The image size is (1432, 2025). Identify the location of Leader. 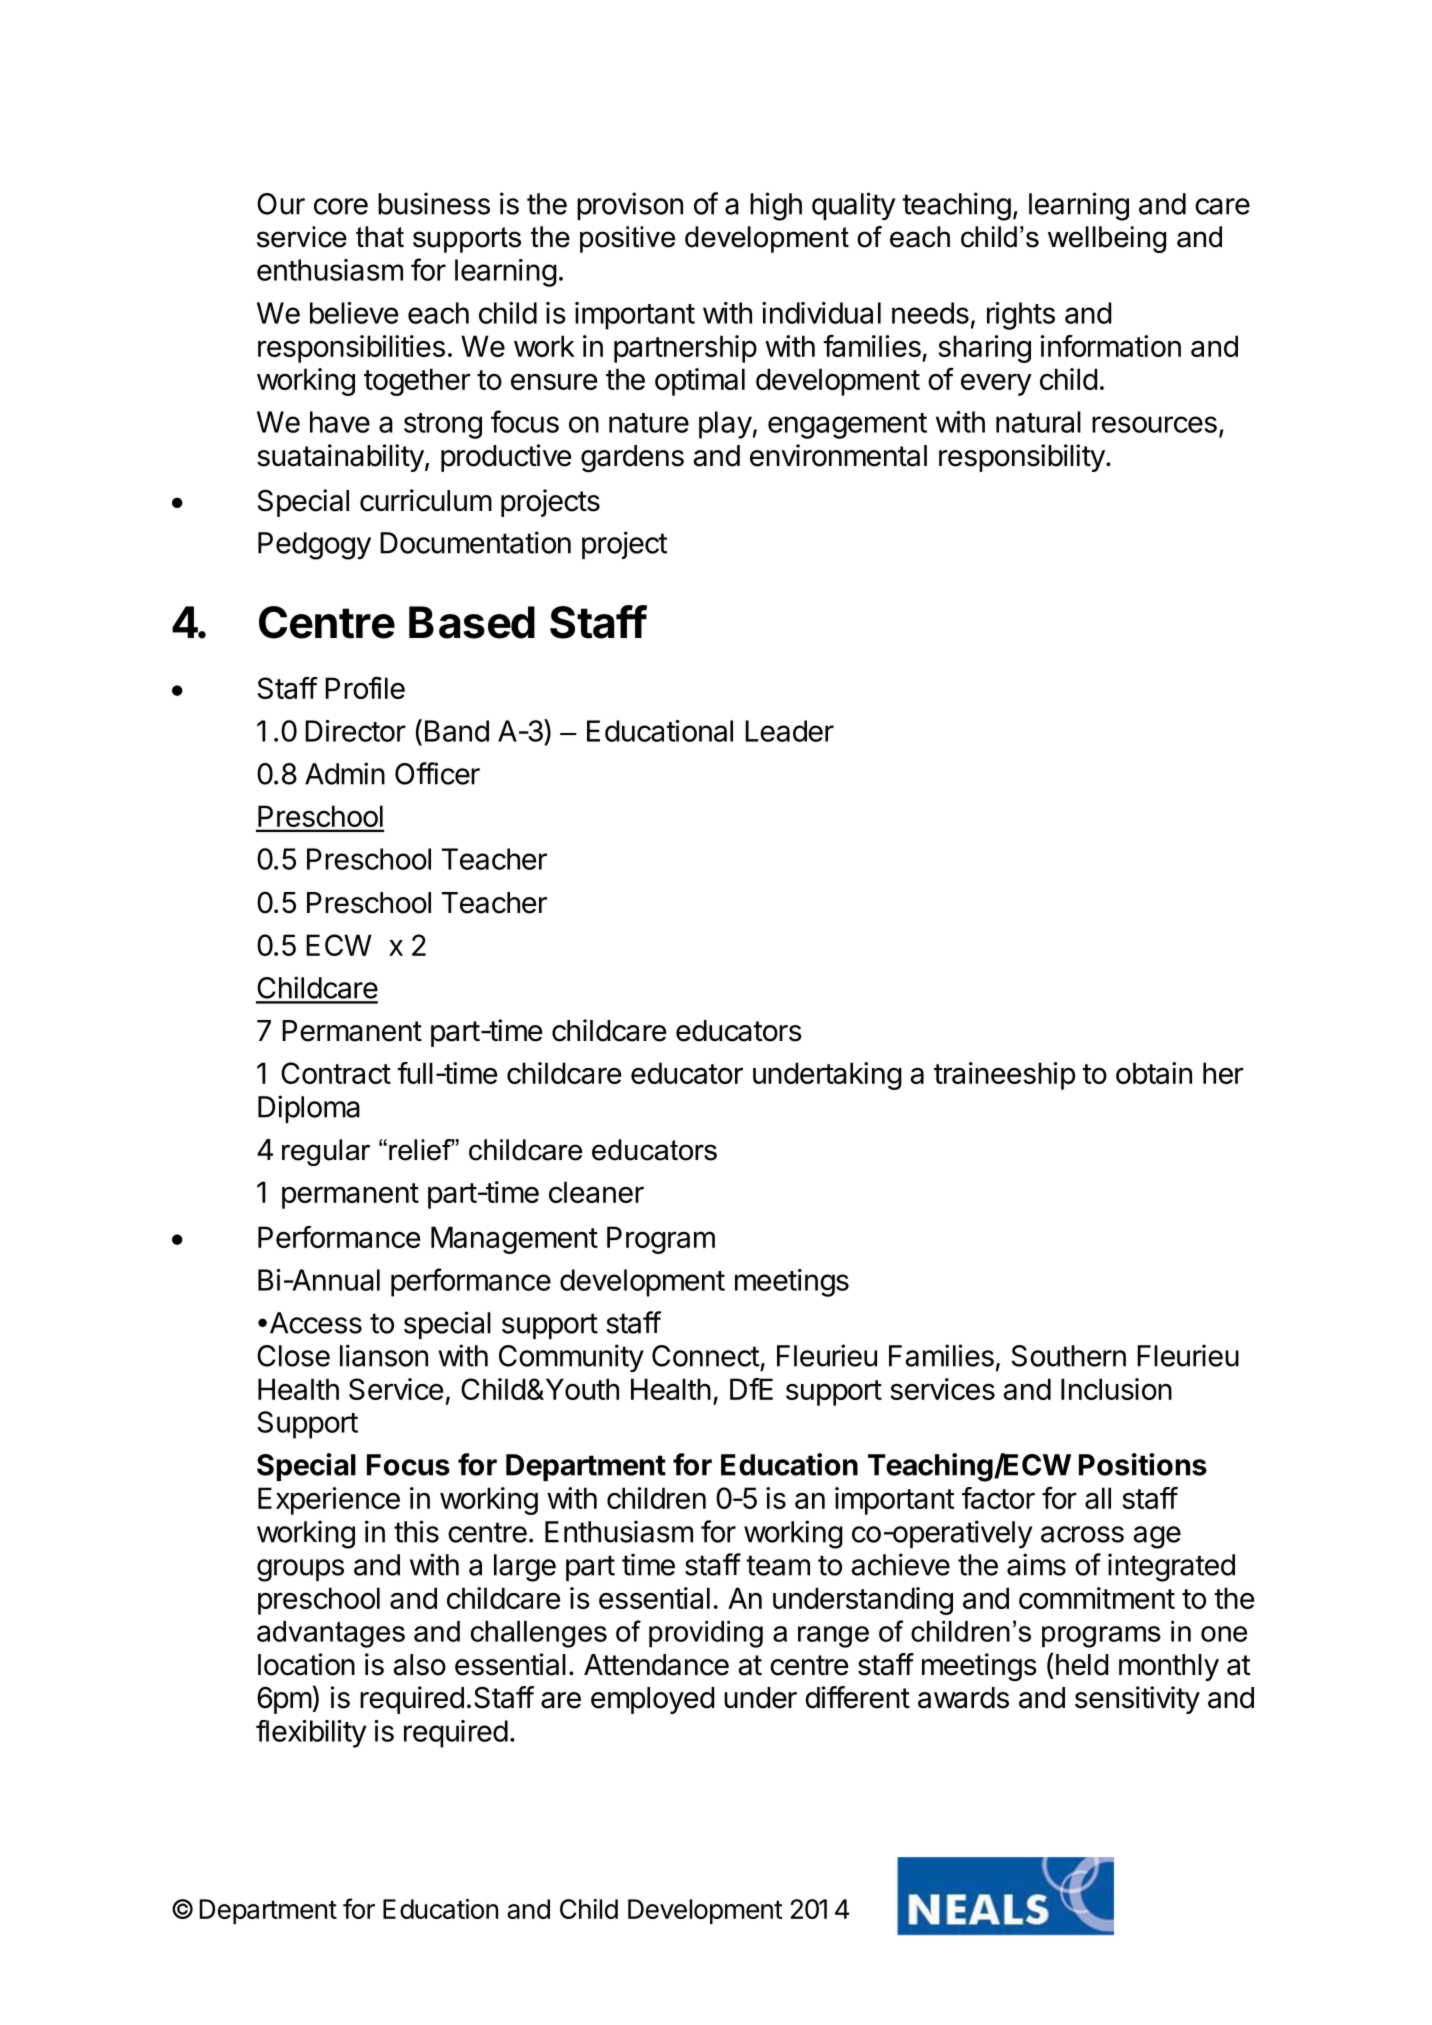
(789, 731).
